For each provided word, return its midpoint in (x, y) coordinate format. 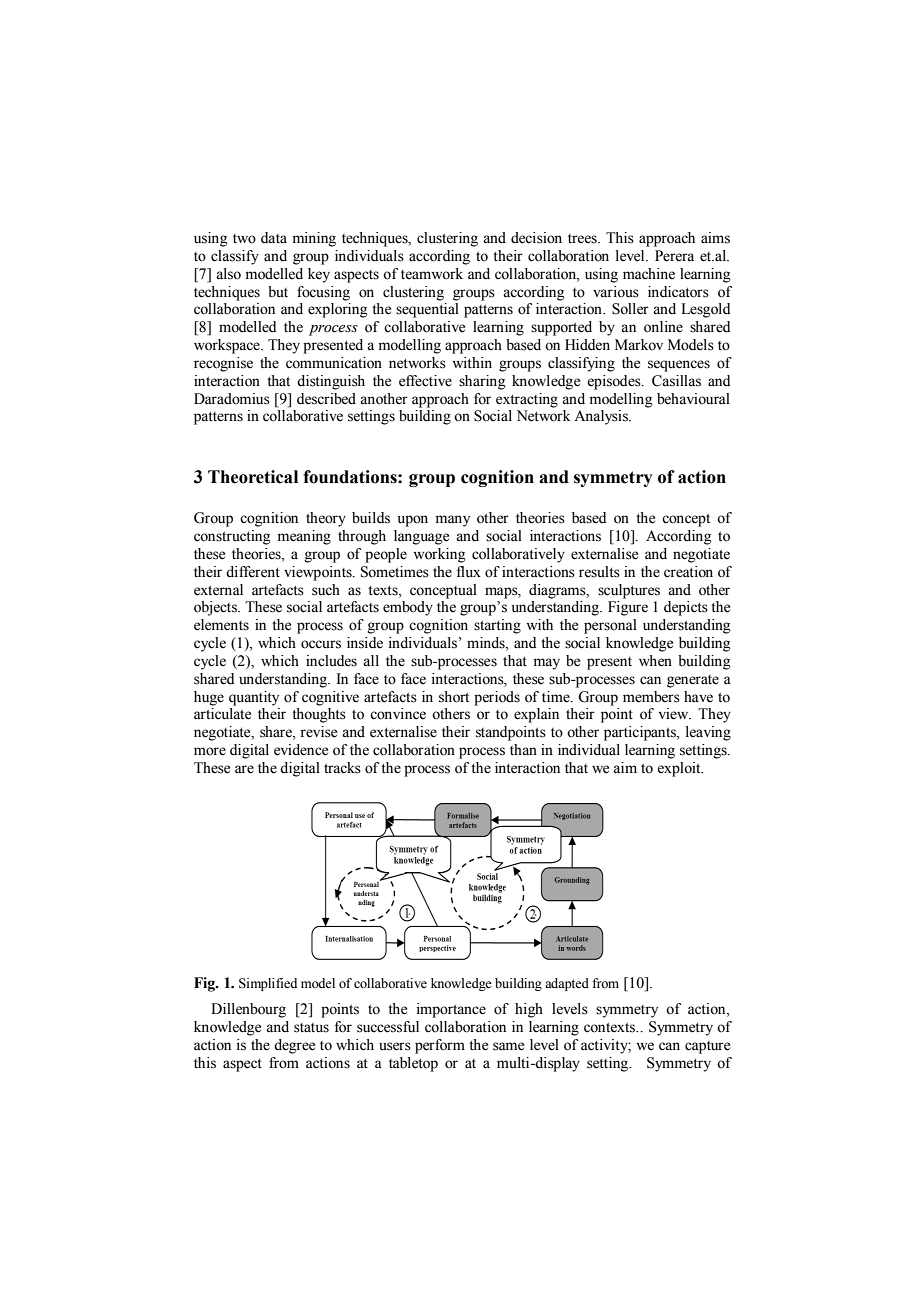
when (655, 661)
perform (440, 1046)
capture (707, 1047)
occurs (321, 644)
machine (649, 274)
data (274, 238)
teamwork (432, 274)
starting (497, 626)
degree (294, 1046)
